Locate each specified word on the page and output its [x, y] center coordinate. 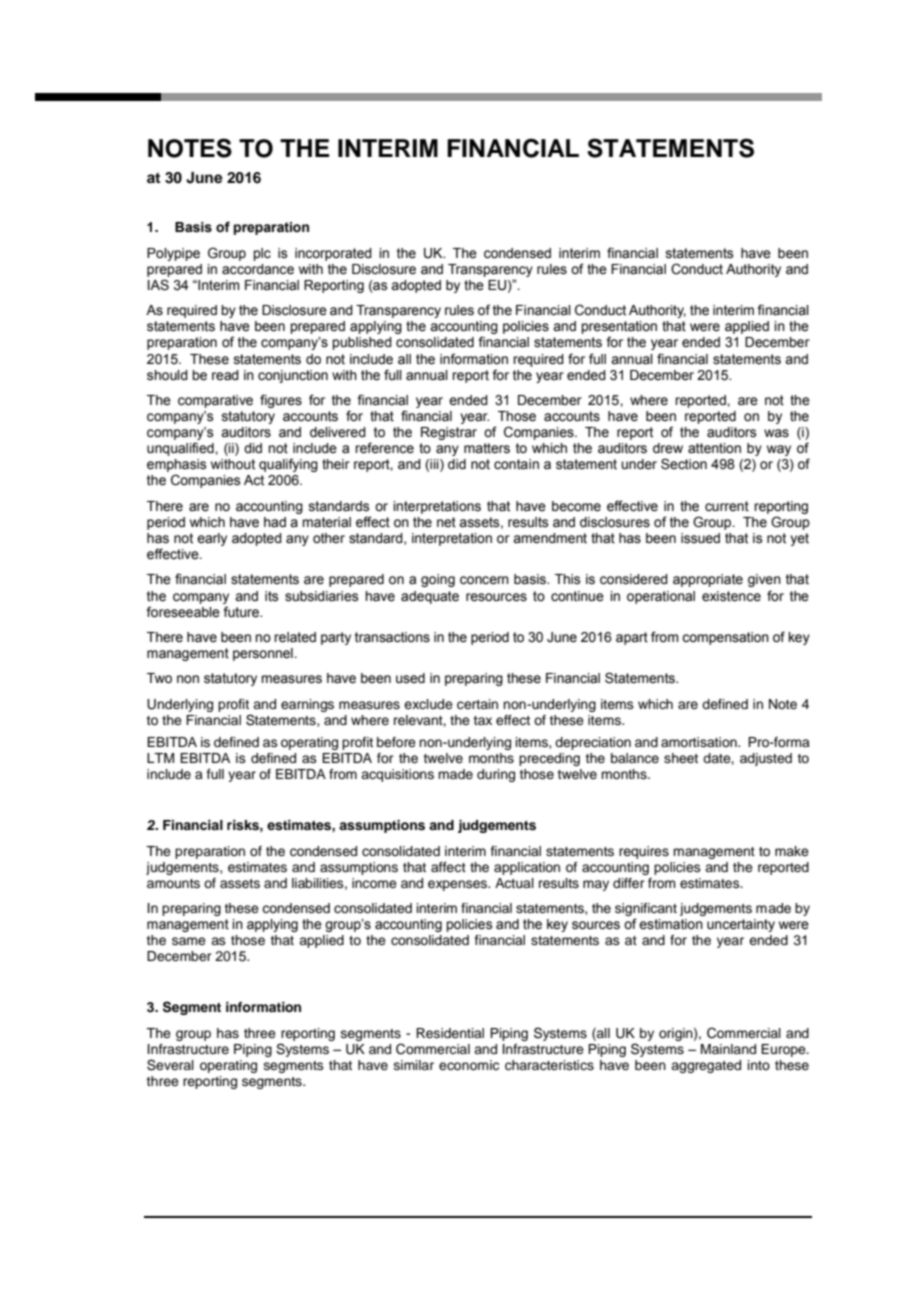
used [410, 678]
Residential [450, 1033]
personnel [264, 654]
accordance [258, 269]
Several [170, 1065]
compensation [725, 638]
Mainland [728, 1049]
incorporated [333, 254]
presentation [619, 329]
